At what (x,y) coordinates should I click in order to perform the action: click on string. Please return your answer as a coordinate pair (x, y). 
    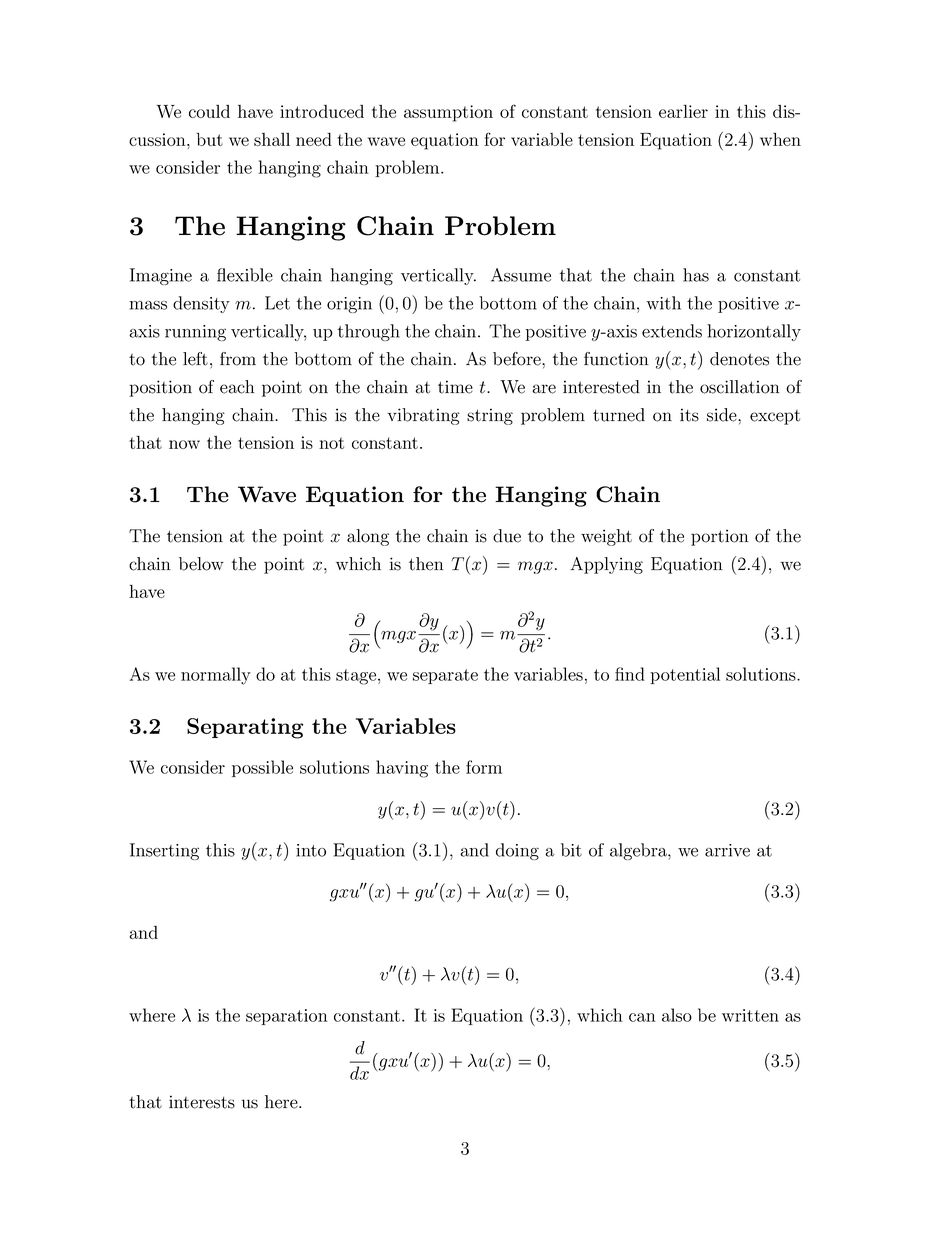
    Looking at the image, I should click on (490, 416).
